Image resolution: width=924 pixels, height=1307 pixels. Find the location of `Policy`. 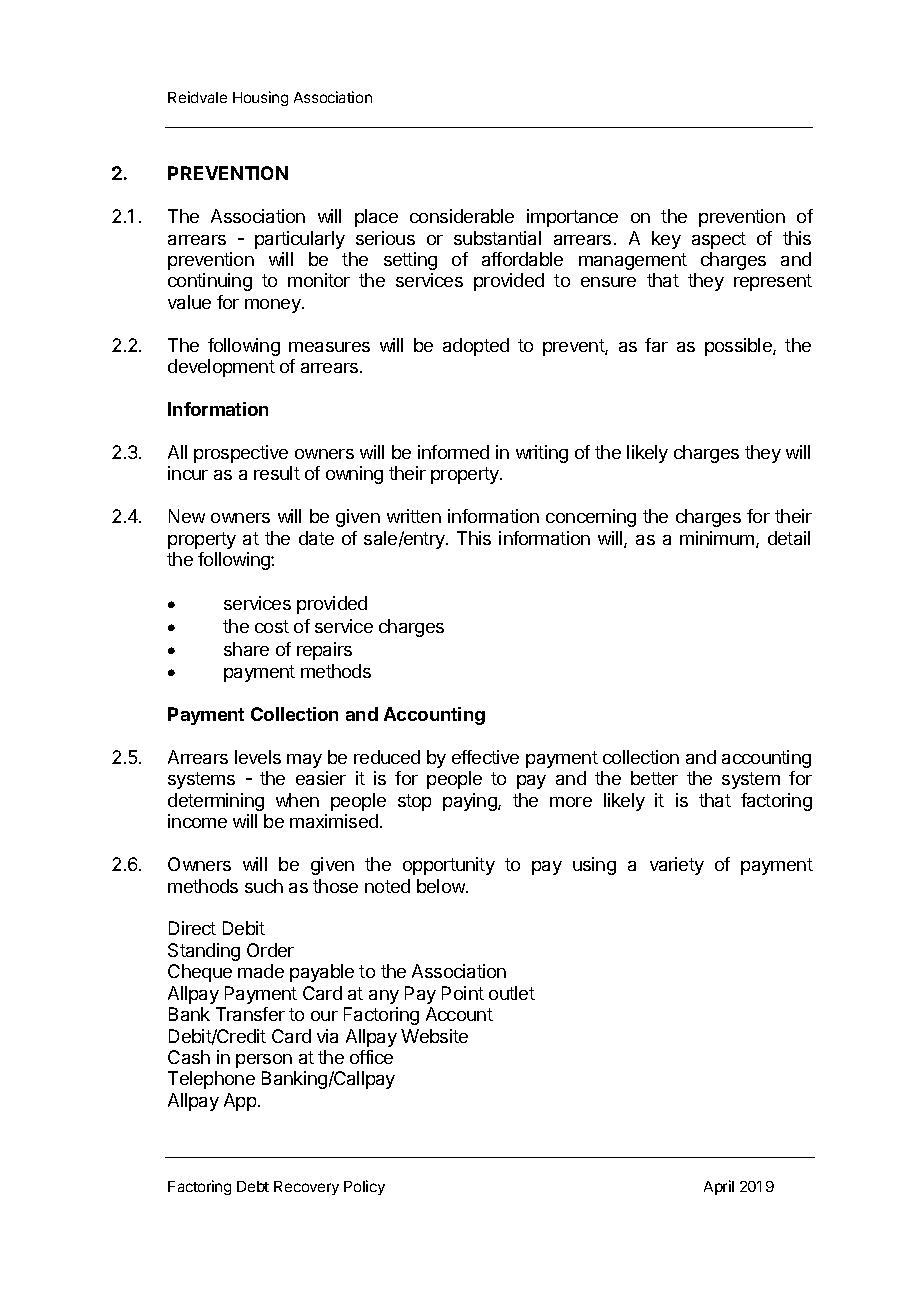

Policy is located at coordinates (364, 1187).
